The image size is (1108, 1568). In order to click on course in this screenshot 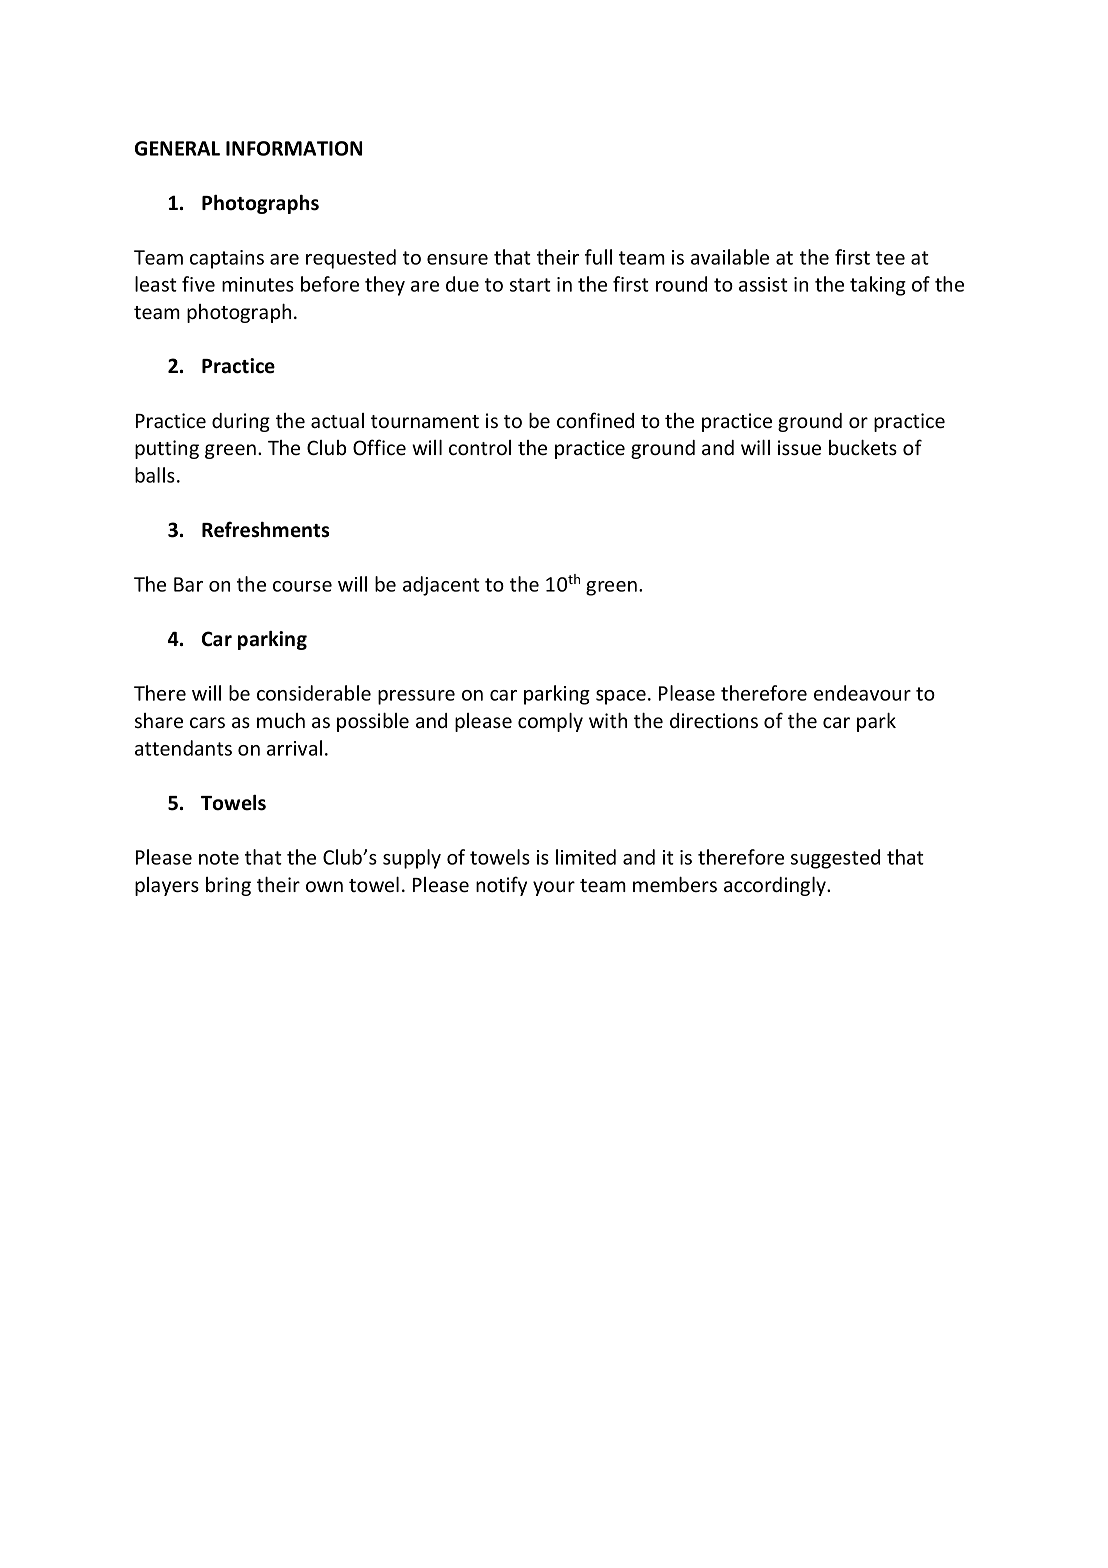, I will do `click(302, 586)`.
